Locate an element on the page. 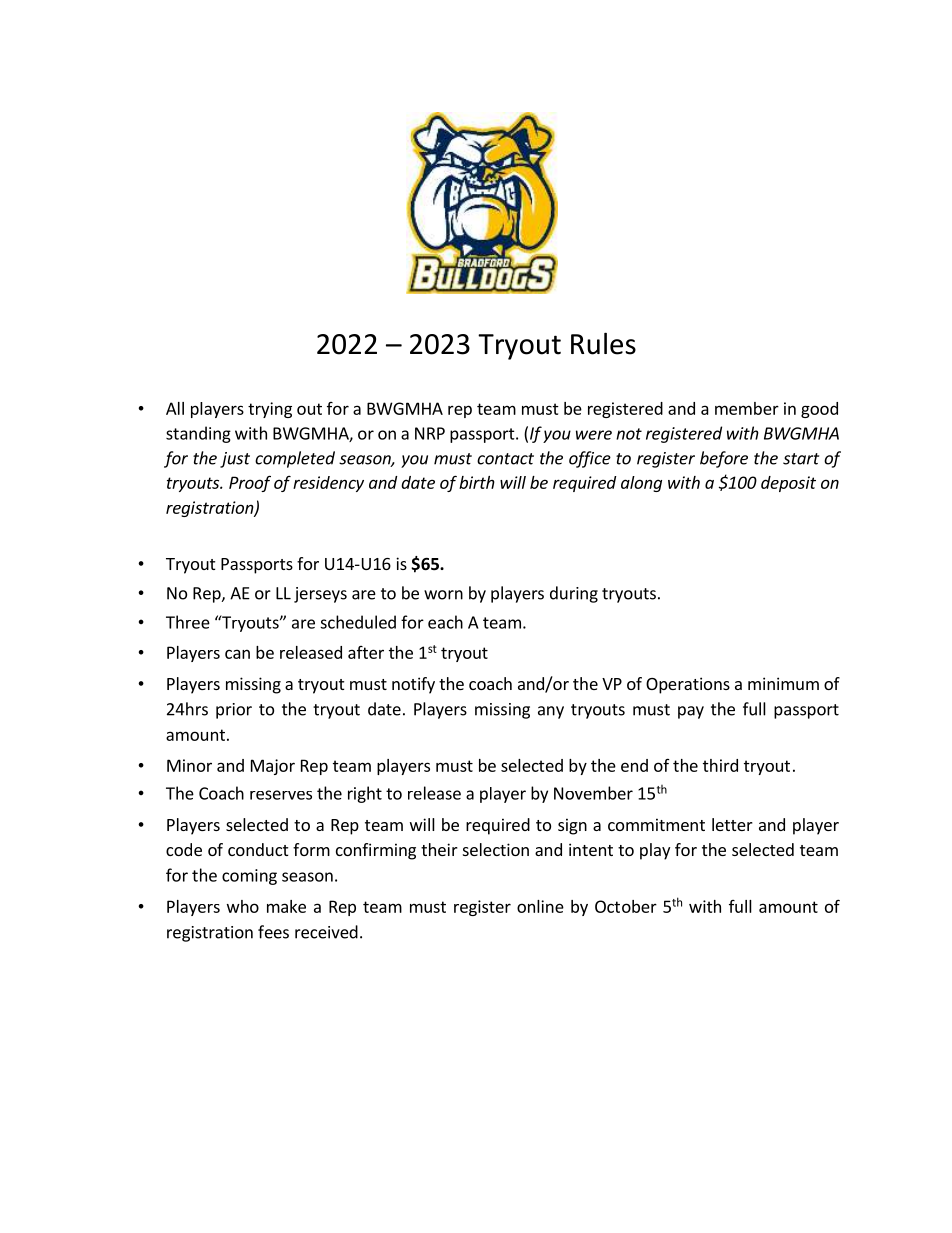  worn is located at coordinates (443, 595).
